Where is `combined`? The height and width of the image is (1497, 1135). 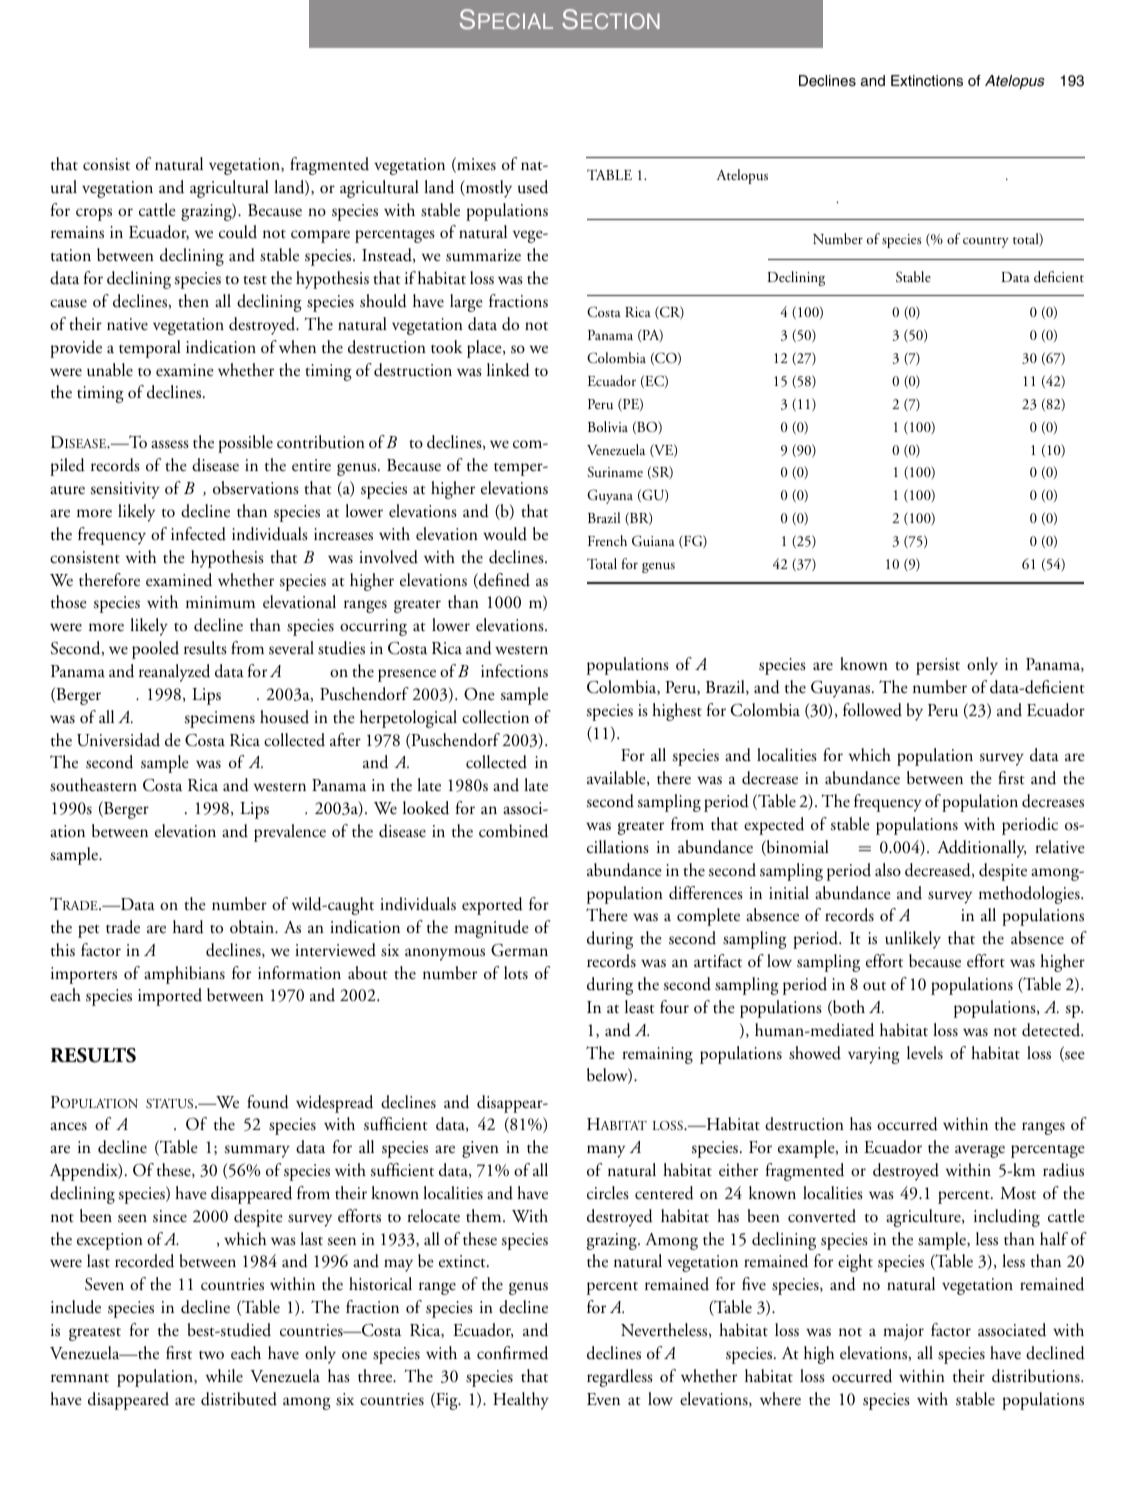
combined is located at coordinates (513, 831).
